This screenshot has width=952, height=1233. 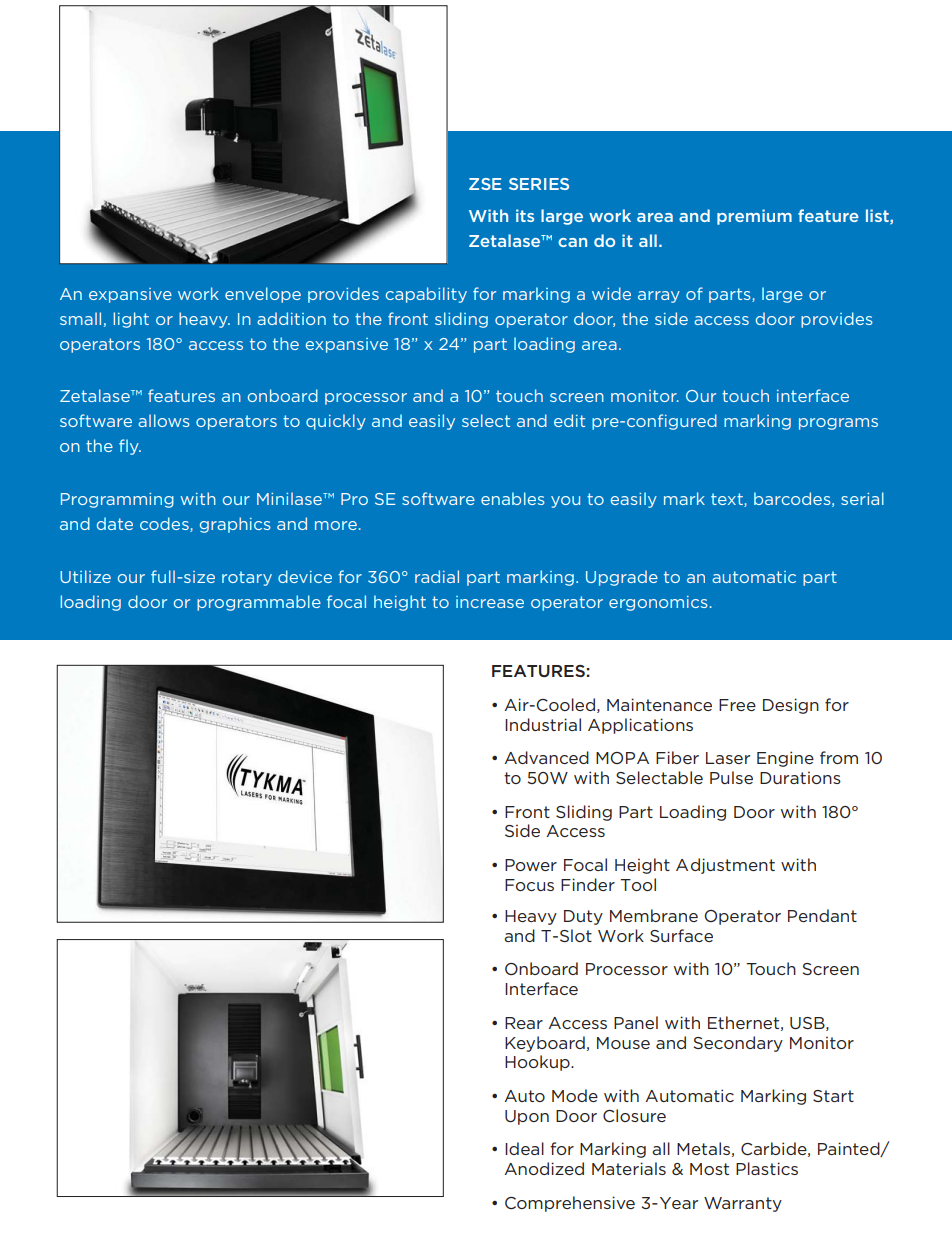 What do you see at coordinates (131, 320) in the screenshot?
I see `light` at bounding box center [131, 320].
